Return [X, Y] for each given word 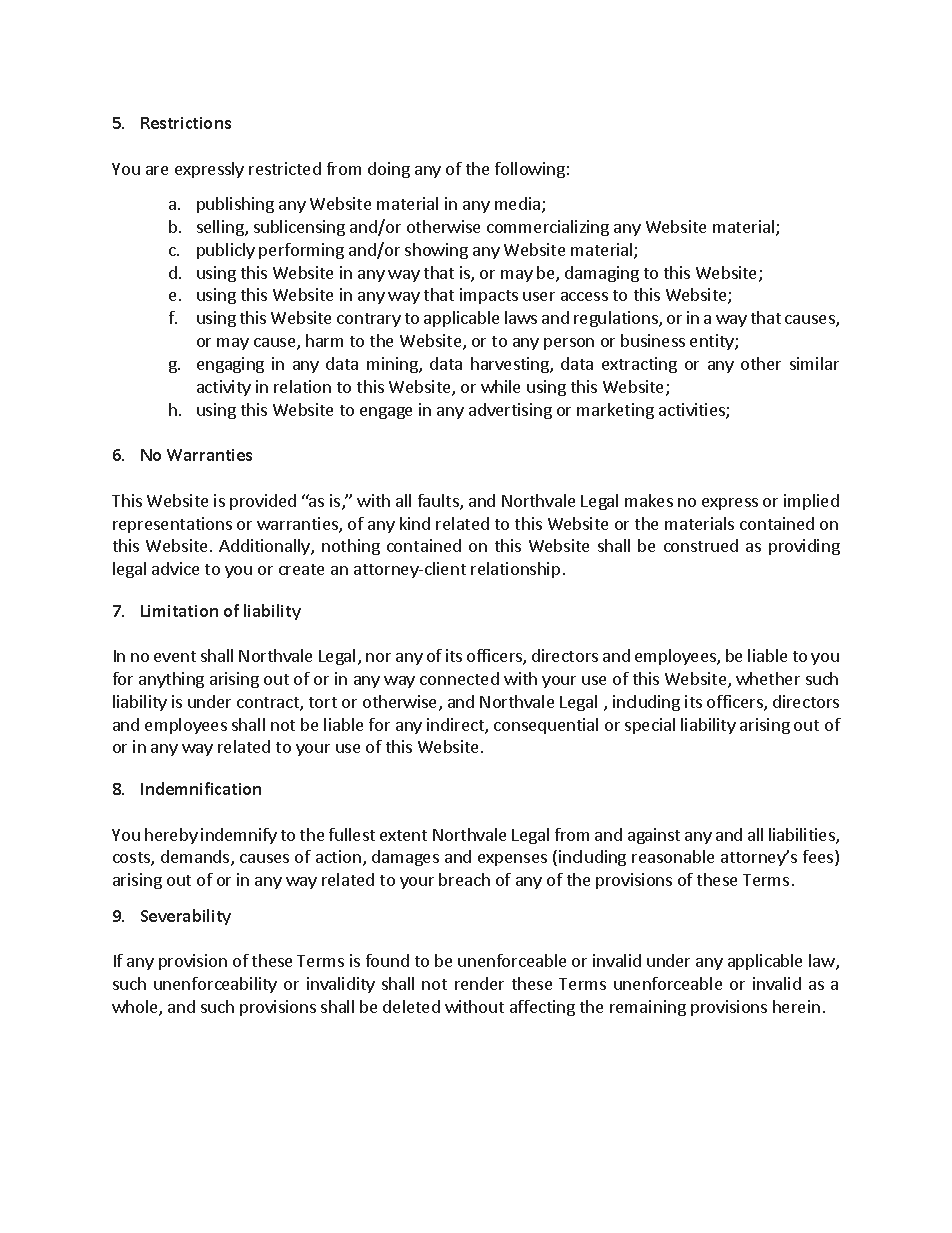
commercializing [548, 228]
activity [224, 388]
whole [136, 1008]
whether [768, 678]
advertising [510, 411]
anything [171, 680]
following [530, 170]
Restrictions [186, 123]
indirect [456, 726]
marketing [615, 411]
